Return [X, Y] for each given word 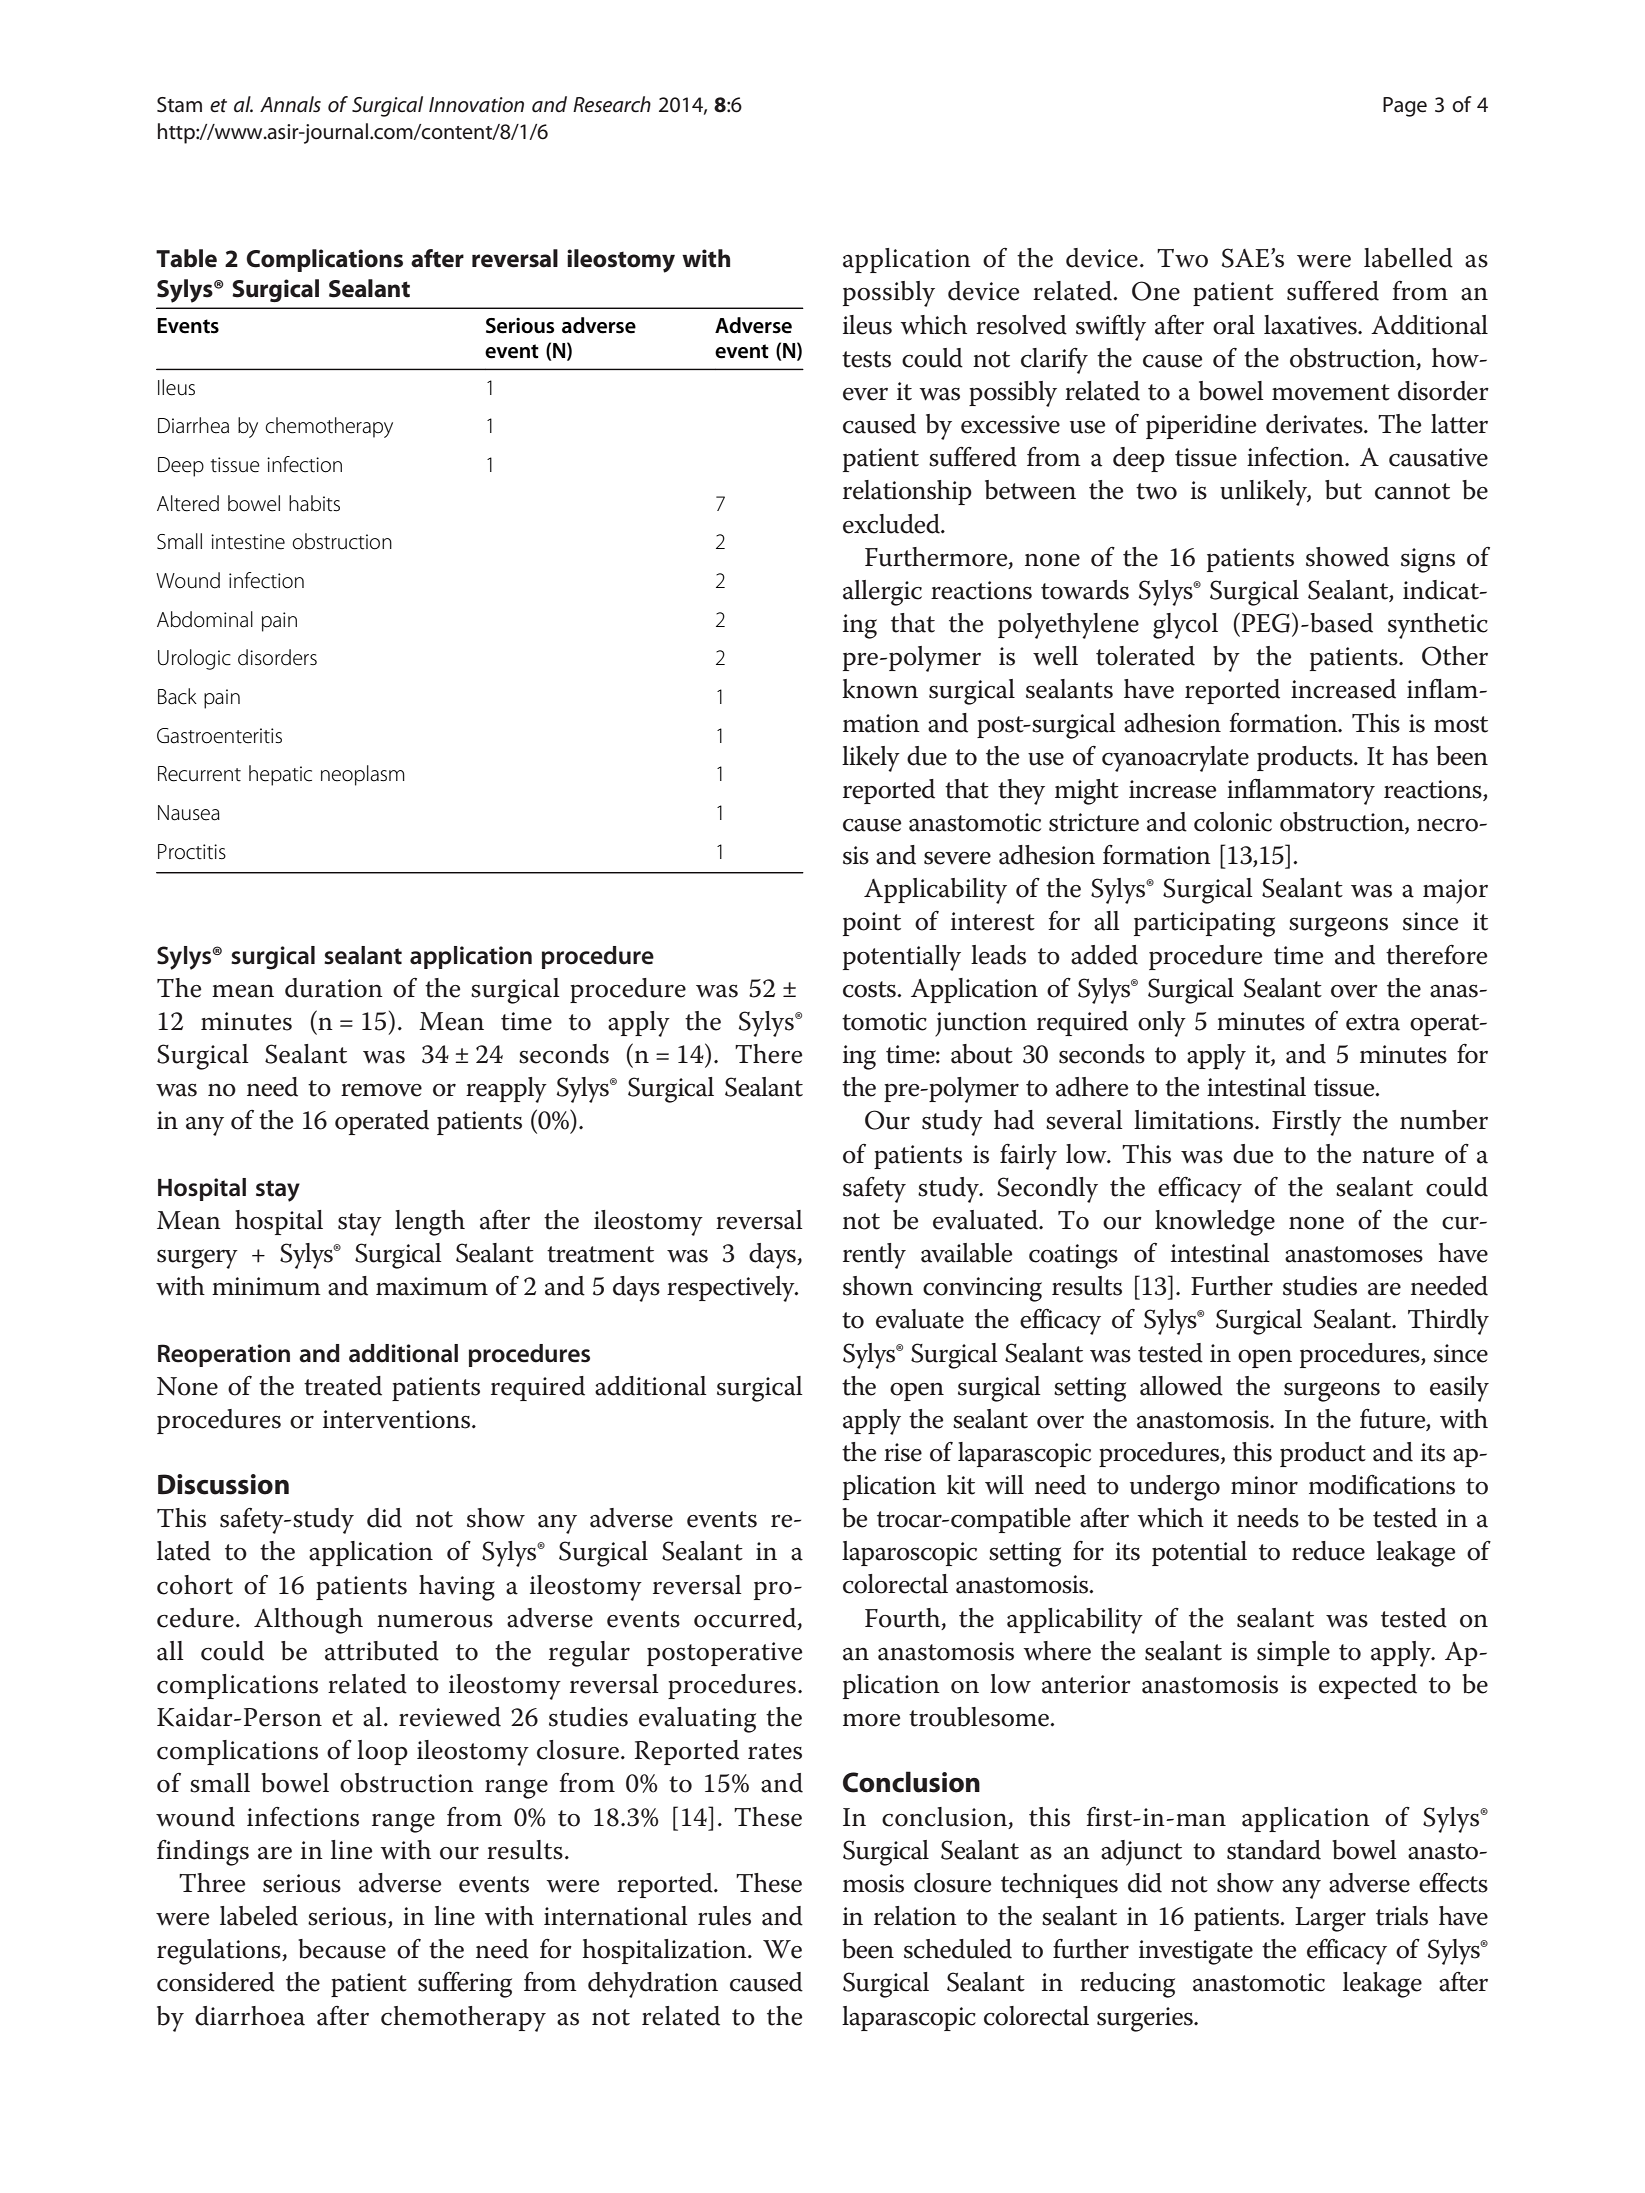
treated [343, 1386]
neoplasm [363, 775]
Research [612, 104]
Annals [290, 104]
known [880, 689]
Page [1405, 107]
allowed [1181, 1386]
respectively [732, 1289]
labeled [259, 1916]
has [1410, 756]
